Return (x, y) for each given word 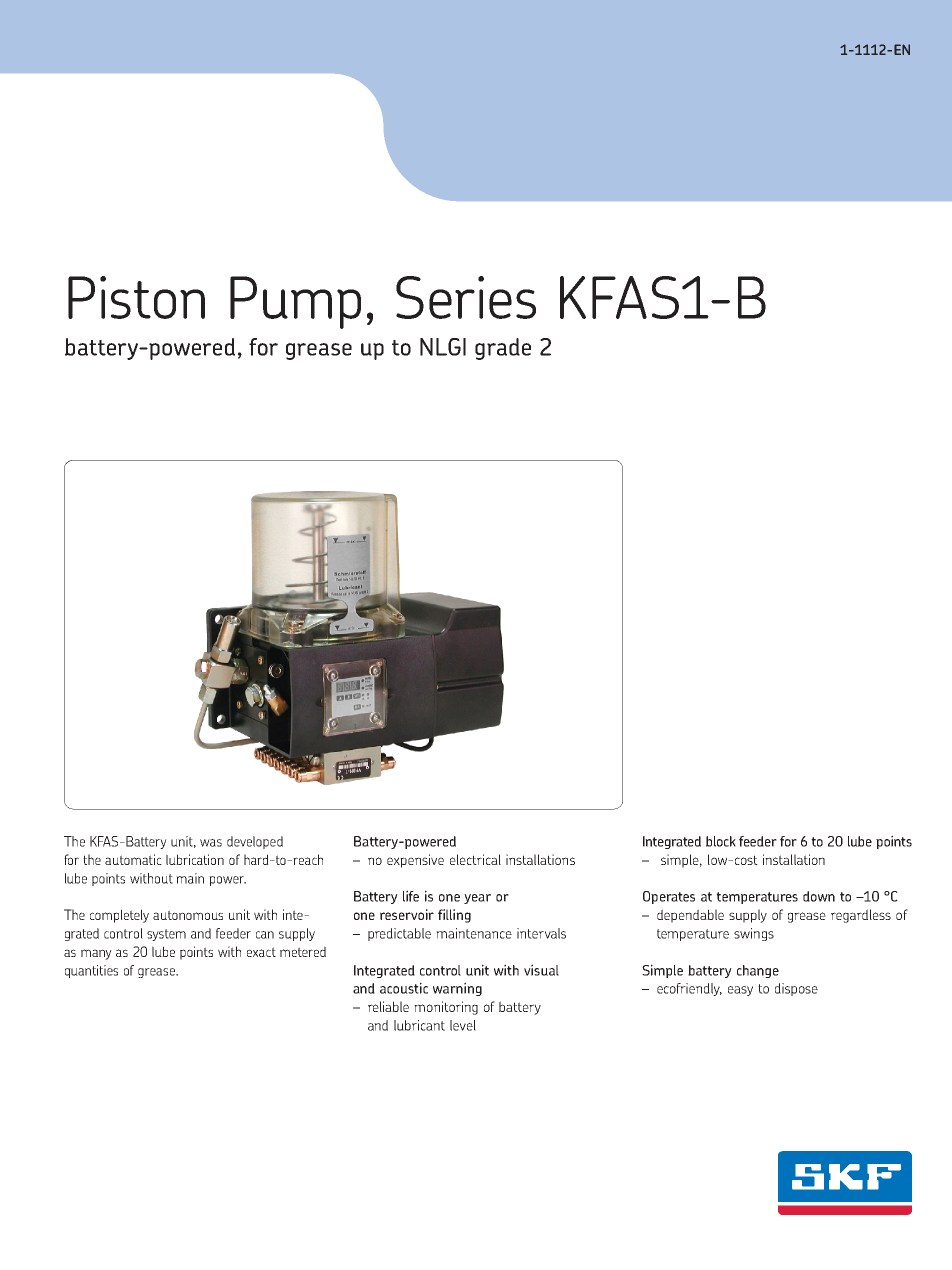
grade (503, 349)
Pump (295, 302)
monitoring (446, 1008)
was (211, 843)
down (819, 896)
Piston (136, 297)
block (721, 841)
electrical (475, 859)
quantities (91, 971)
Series (466, 297)
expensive (415, 861)
